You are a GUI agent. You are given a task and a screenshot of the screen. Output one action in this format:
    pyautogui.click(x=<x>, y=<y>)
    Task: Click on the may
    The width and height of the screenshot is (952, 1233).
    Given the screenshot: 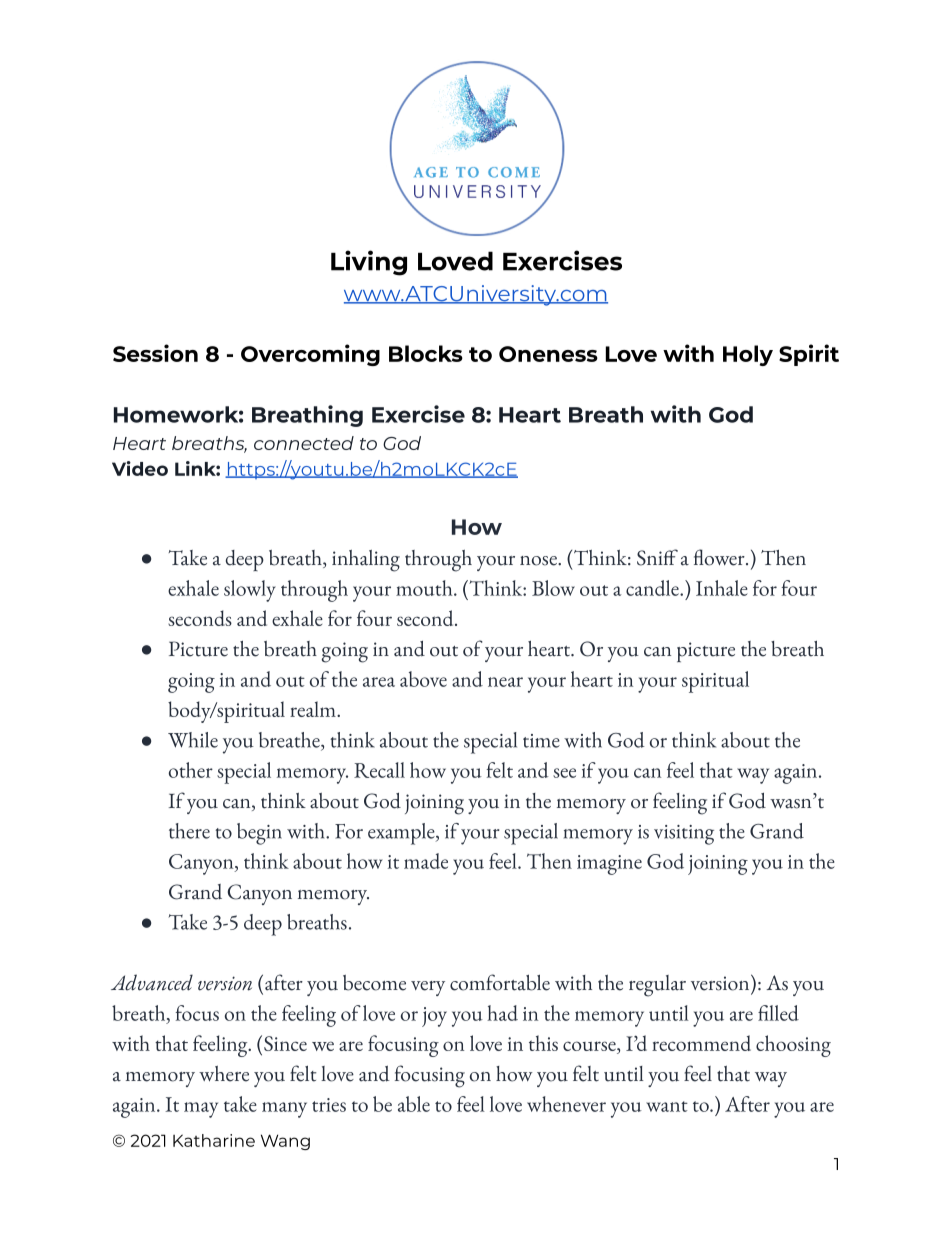 What is the action you would take?
    pyautogui.click(x=201, y=1110)
